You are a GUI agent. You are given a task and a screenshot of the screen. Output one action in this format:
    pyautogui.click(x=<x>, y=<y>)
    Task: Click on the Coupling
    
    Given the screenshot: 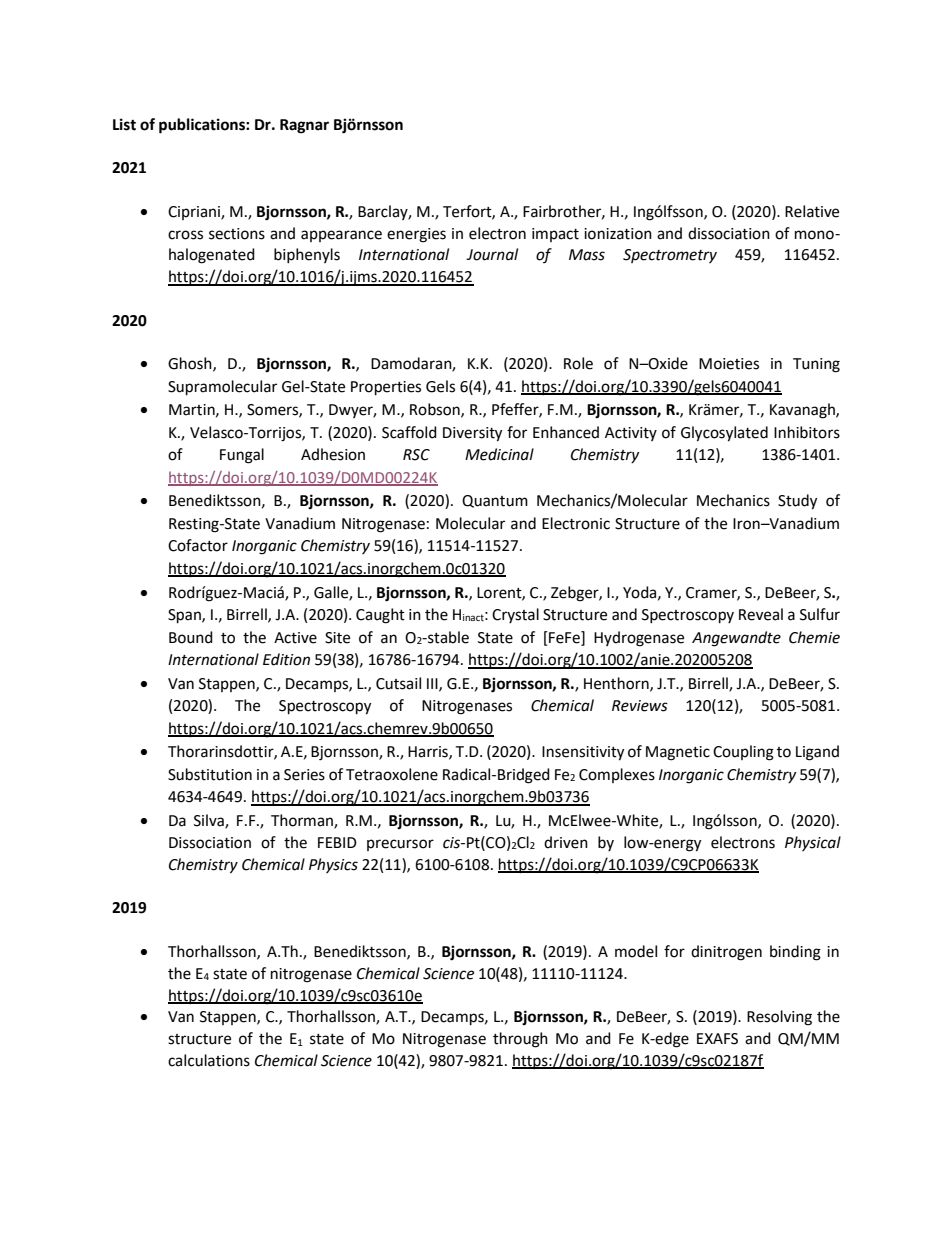 What is the action you would take?
    pyautogui.click(x=743, y=753)
